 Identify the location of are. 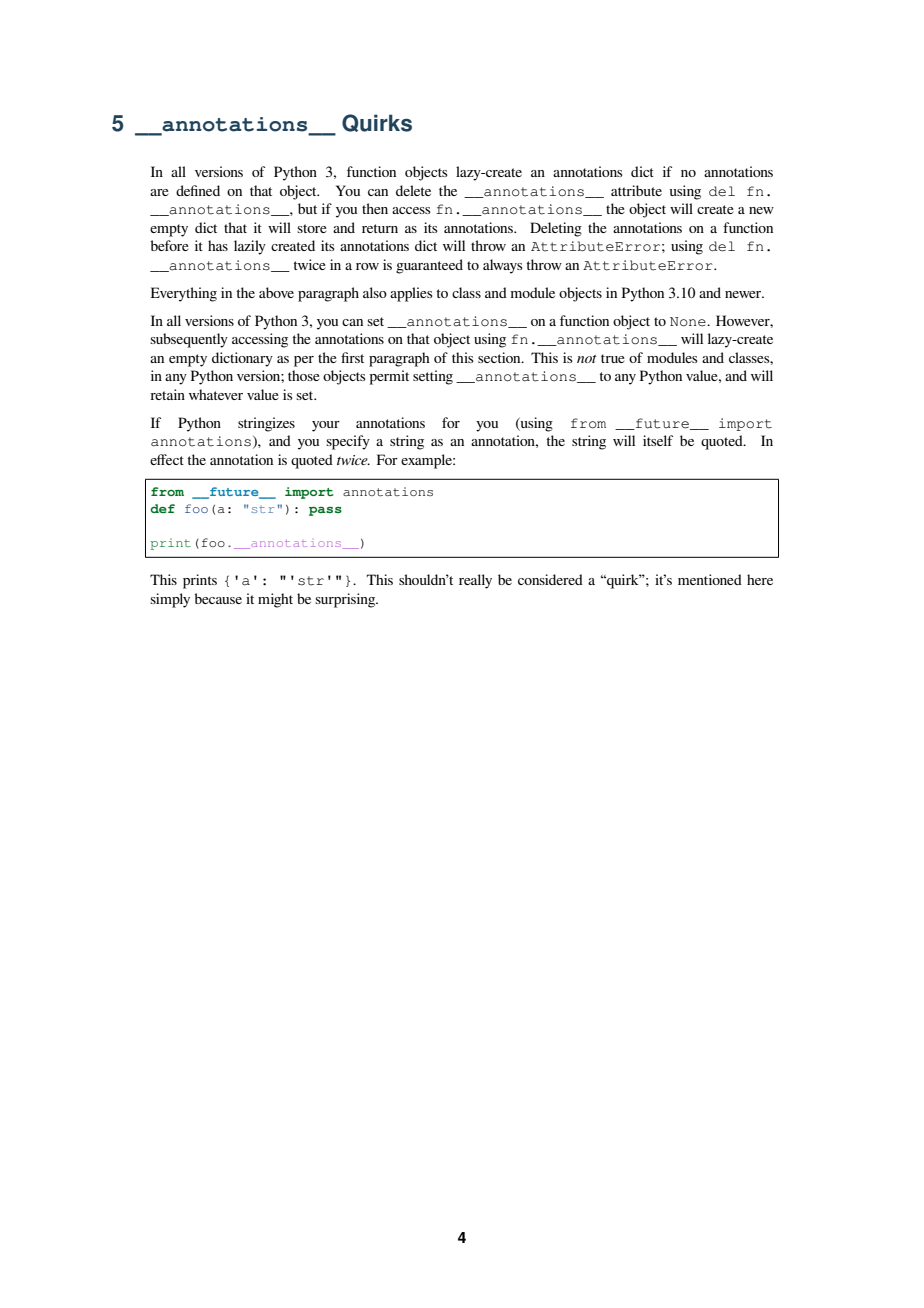
(159, 192).
